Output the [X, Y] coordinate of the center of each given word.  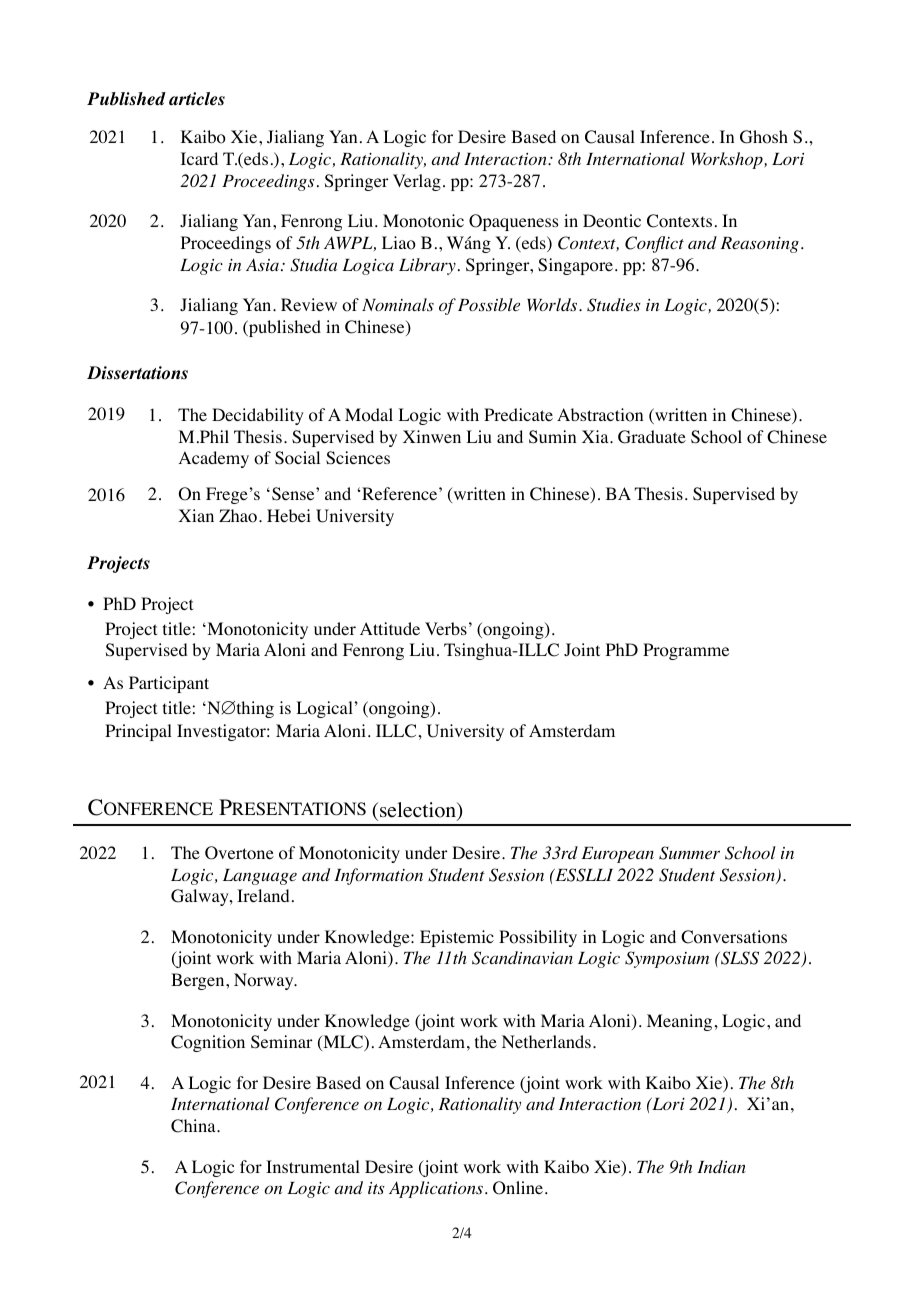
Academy [214, 459]
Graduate [652, 437]
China [194, 1126]
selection [419, 811]
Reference [401, 493]
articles [197, 99]
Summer [689, 853]
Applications [436, 1189]
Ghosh [764, 137]
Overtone [239, 853]
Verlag [417, 182]
